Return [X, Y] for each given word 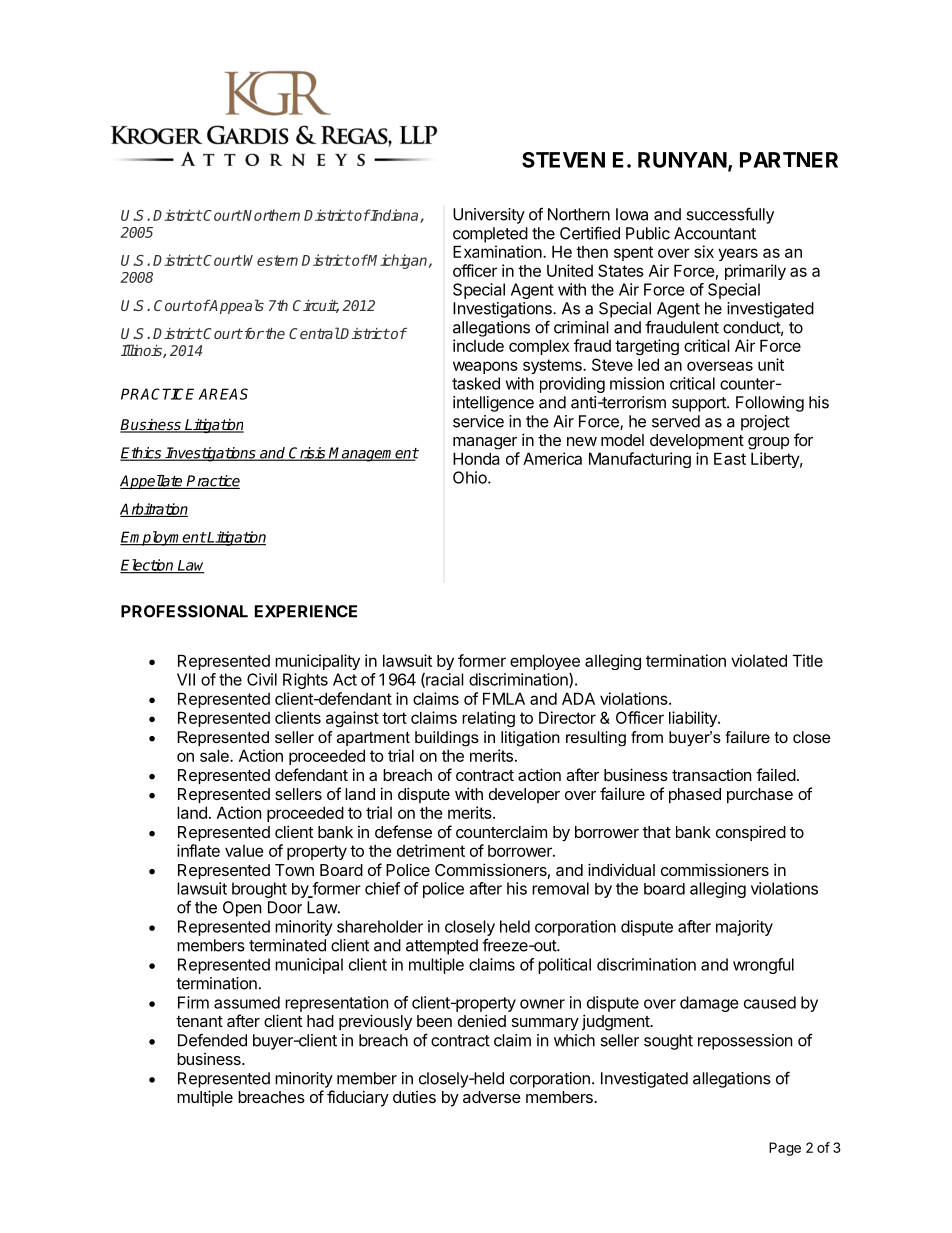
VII [186, 679]
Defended [212, 1040]
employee [545, 662]
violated [759, 660]
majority [744, 928]
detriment [431, 850]
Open [242, 909]
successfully [730, 215]
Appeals [236, 306]
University [489, 216]
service [478, 421]
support [700, 404]
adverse [492, 1097]
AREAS [223, 394]
